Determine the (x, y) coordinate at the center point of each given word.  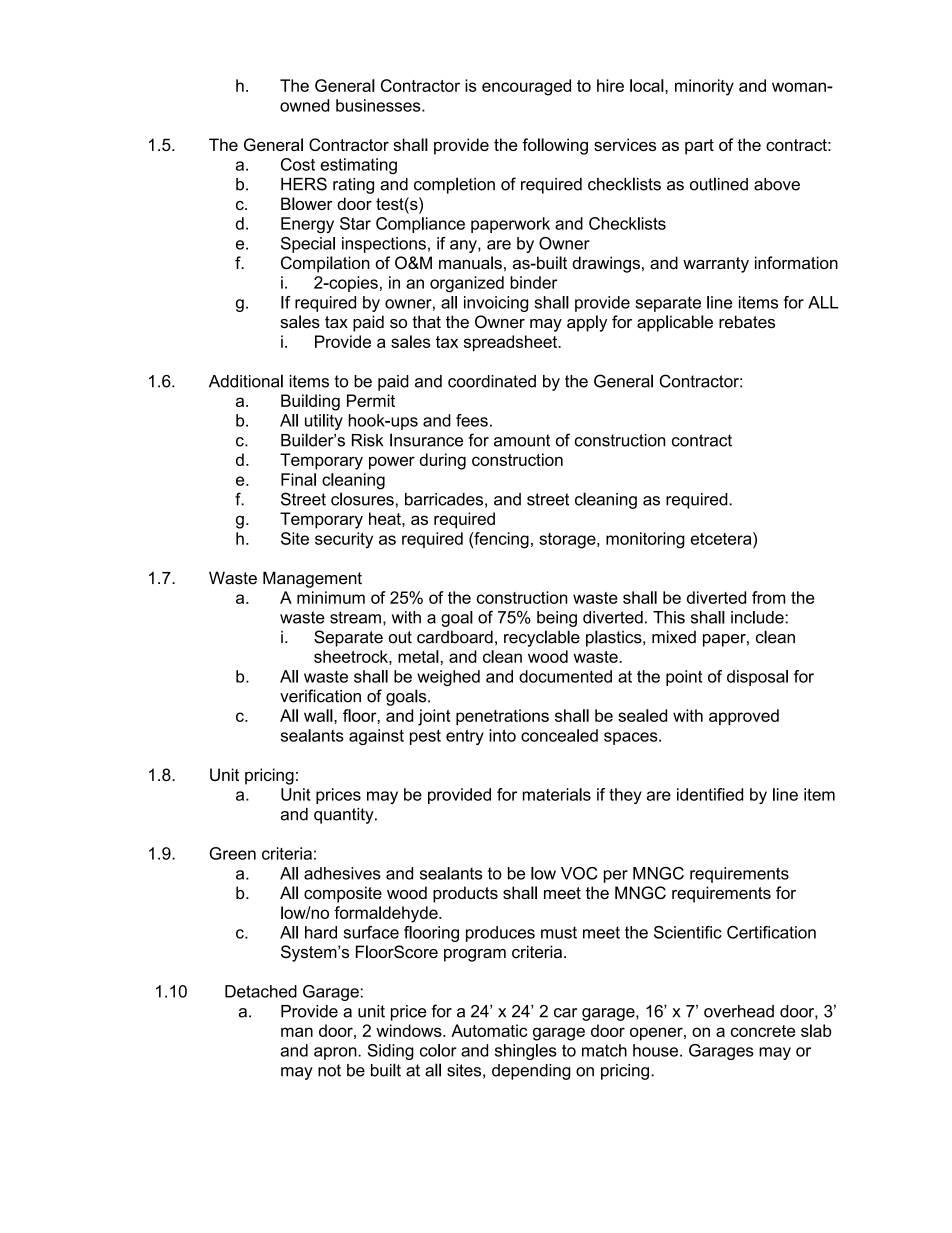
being (557, 619)
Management (312, 579)
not (329, 1070)
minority (704, 87)
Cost (298, 164)
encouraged (526, 87)
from (768, 597)
